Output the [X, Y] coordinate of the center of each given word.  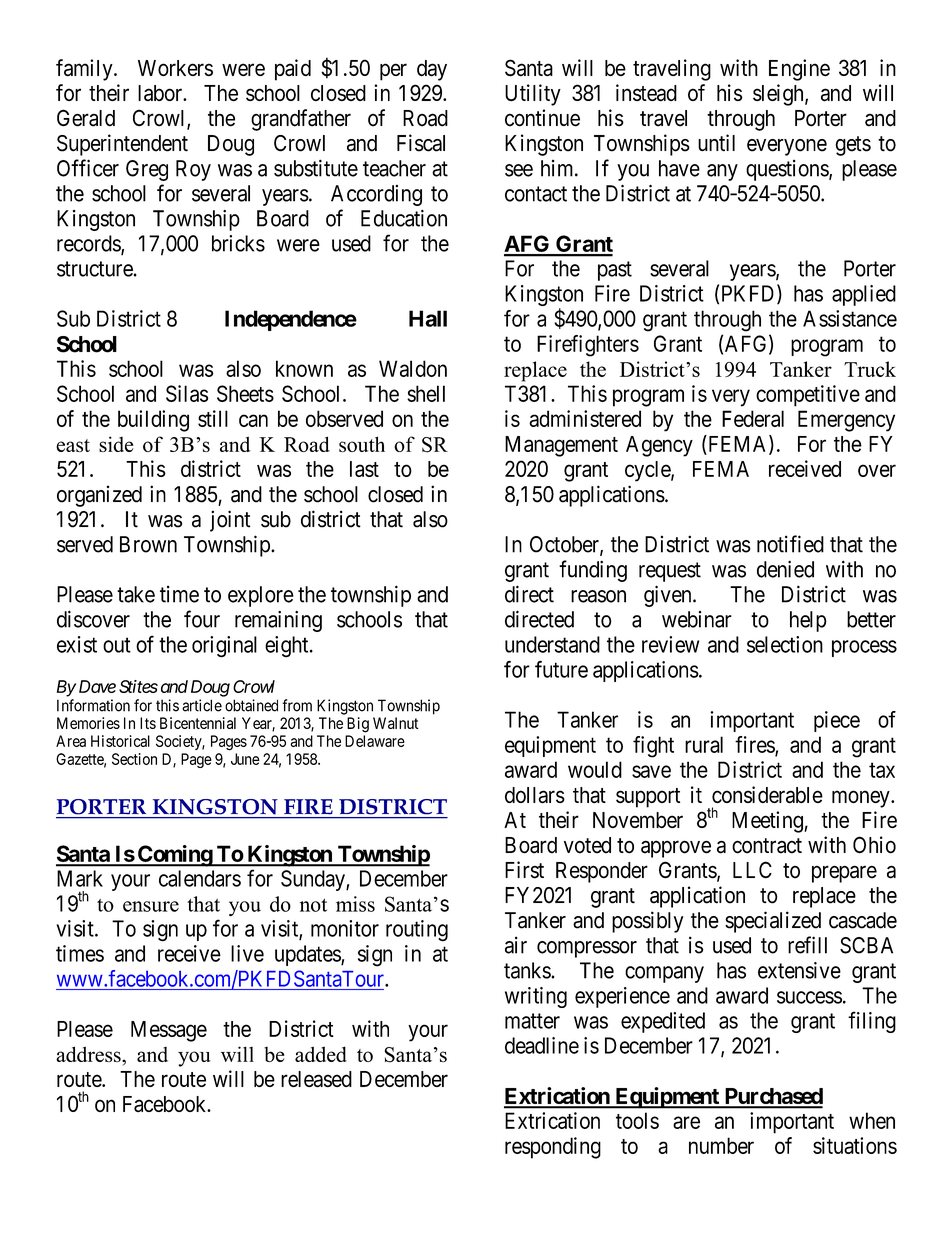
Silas [187, 393]
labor [161, 93]
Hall [428, 318]
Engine [799, 70]
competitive [808, 396]
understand [552, 644]
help [808, 621]
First [524, 870]
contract [767, 846]
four [202, 619]
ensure [151, 906]
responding [553, 1148]
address [89, 1054]
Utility [533, 95]
